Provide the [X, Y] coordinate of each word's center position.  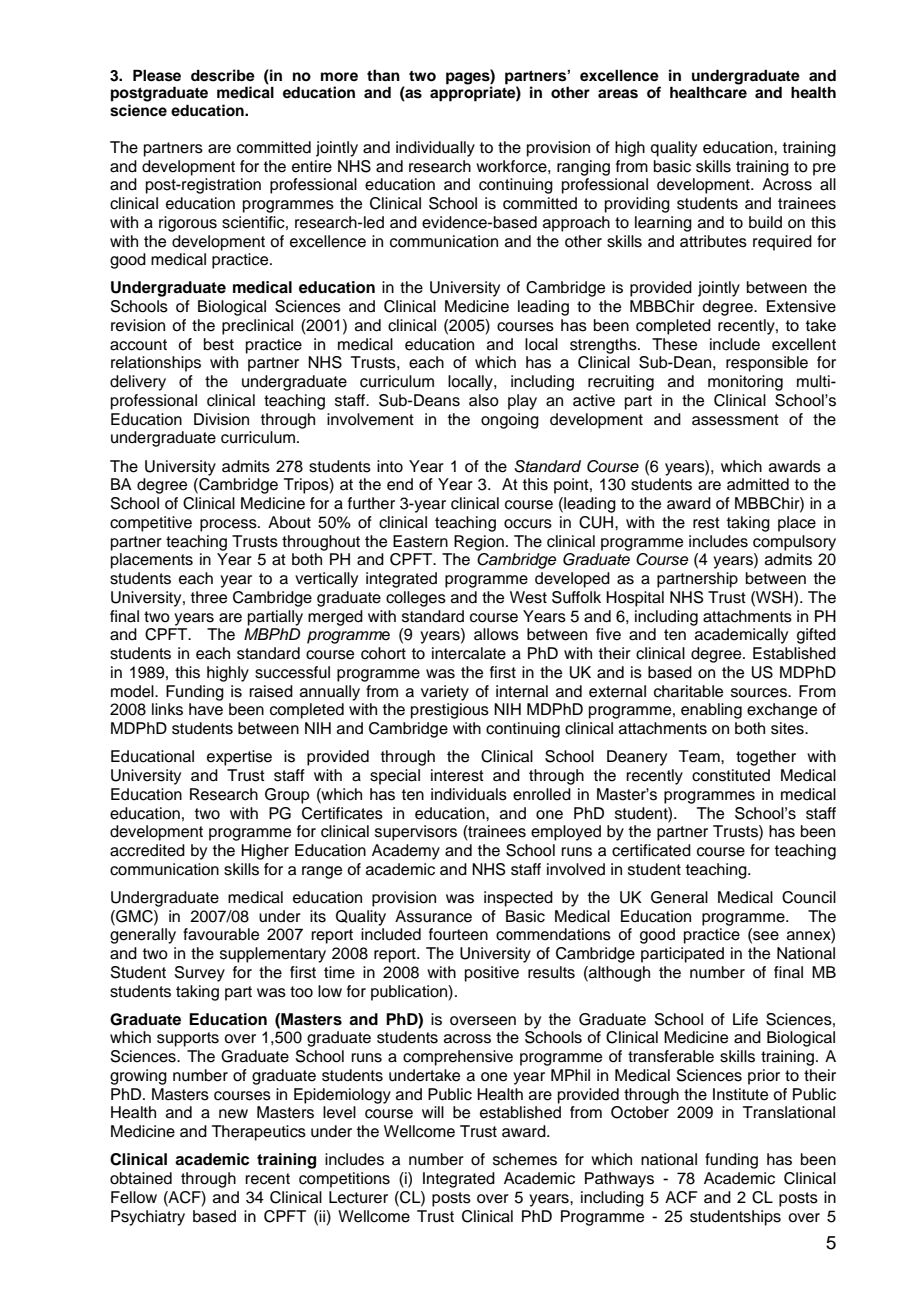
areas [618, 94]
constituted [731, 775]
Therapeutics [259, 1133]
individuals [469, 794]
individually [435, 149]
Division [221, 419]
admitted [758, 484]
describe [223, 75]
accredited [147, 850]
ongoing [510, 421]
